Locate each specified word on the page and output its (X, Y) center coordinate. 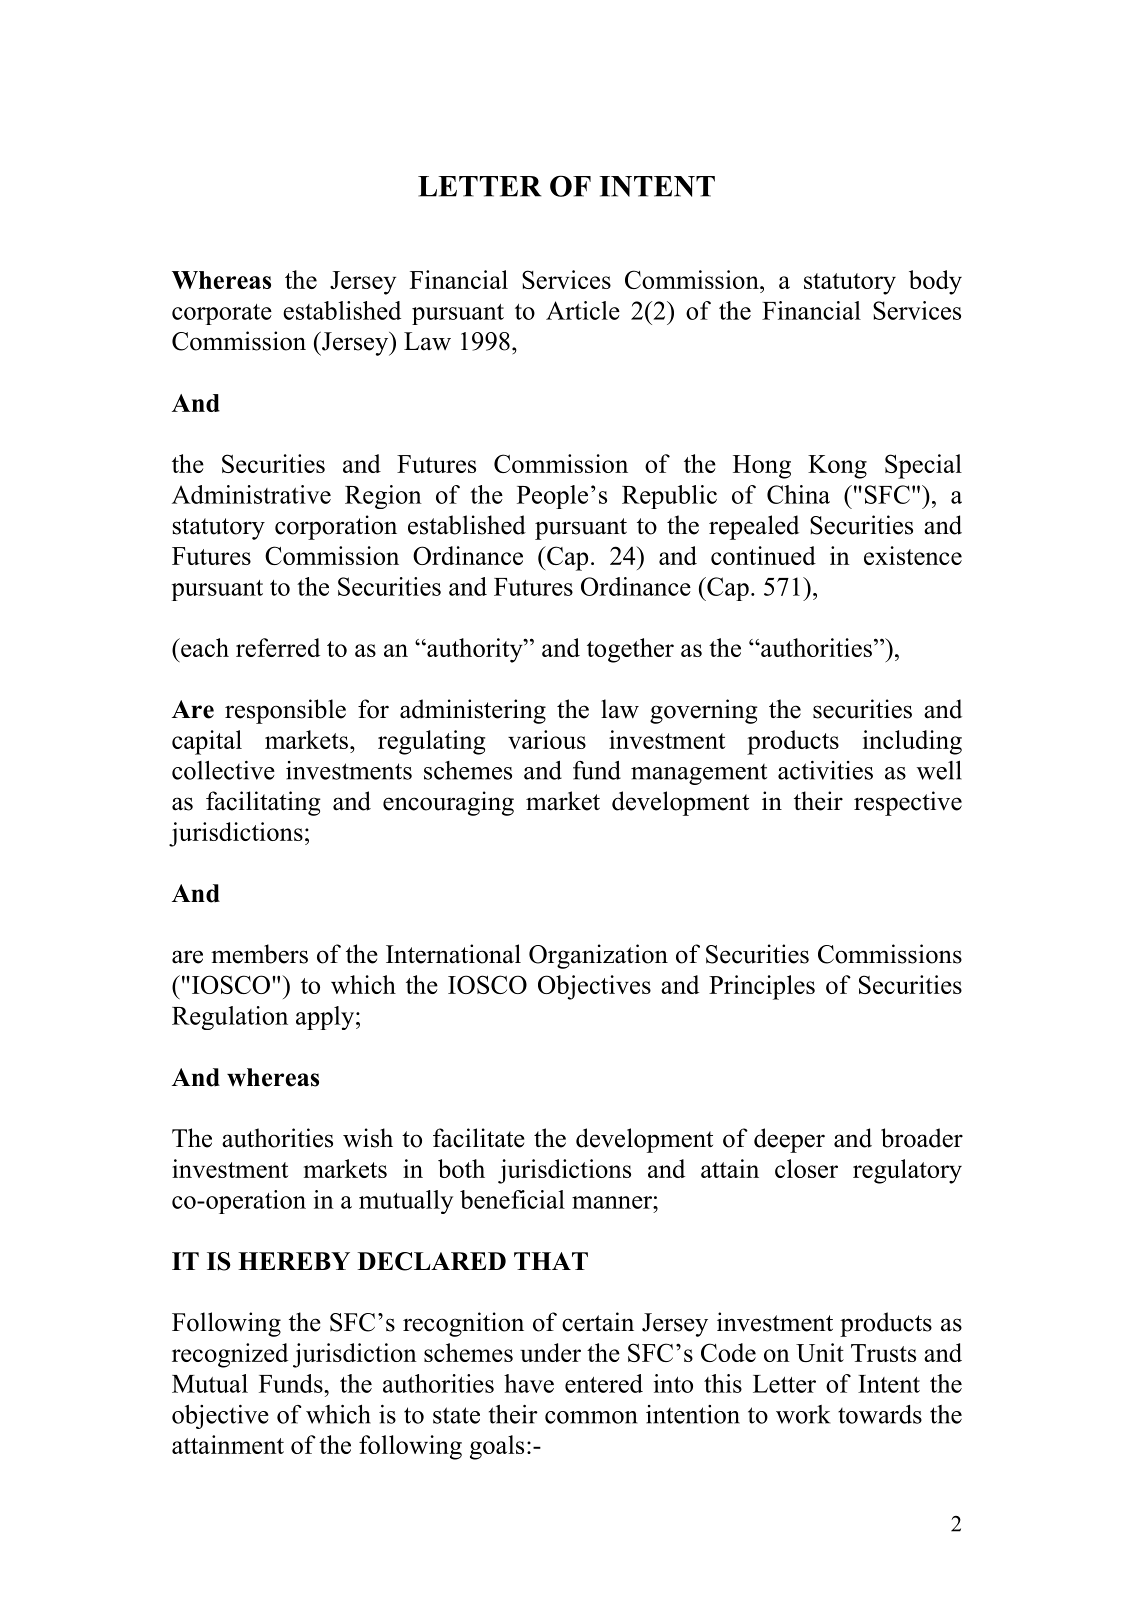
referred (278, 647)
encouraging (448, 803)
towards (880, 1414)
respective (908, 803)
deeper (789, 1140)
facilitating (263, 803)
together (630, 650)
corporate (222, 314)
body (935, 282)
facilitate (479, 1138)
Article (583, 310)
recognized (230, 1355)
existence (913, 555)
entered (604, 1383)
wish (368, 1138)
